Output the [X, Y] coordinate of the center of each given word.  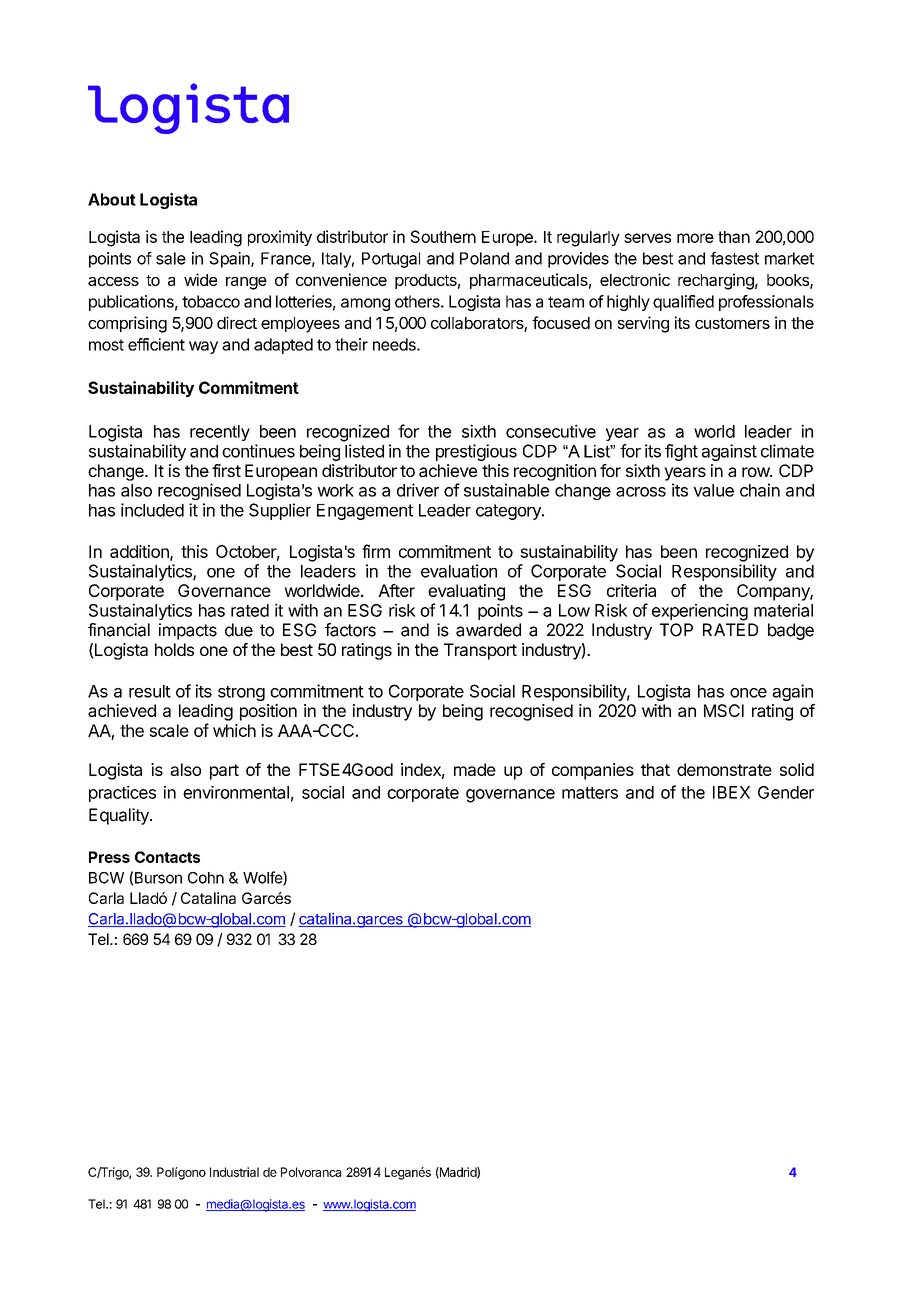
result [150, 691]
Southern [443, 236]
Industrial [234, 1172]
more [695, 238]
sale [171, 258]
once [748, 693]
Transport [480, 651]
